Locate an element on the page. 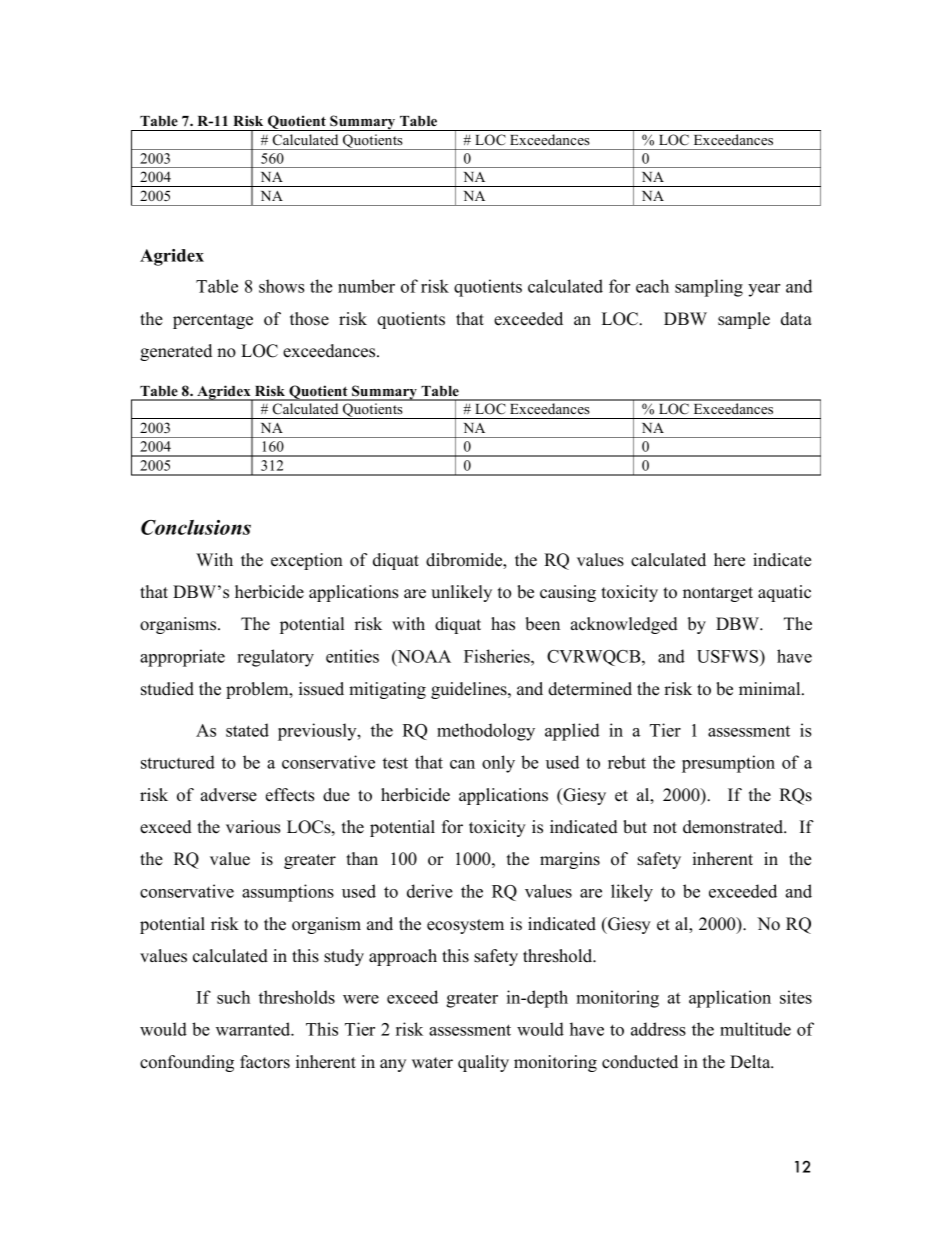 The width and height of the document is (952, 1233). demonstrated is located at coordinates (734, 827).
